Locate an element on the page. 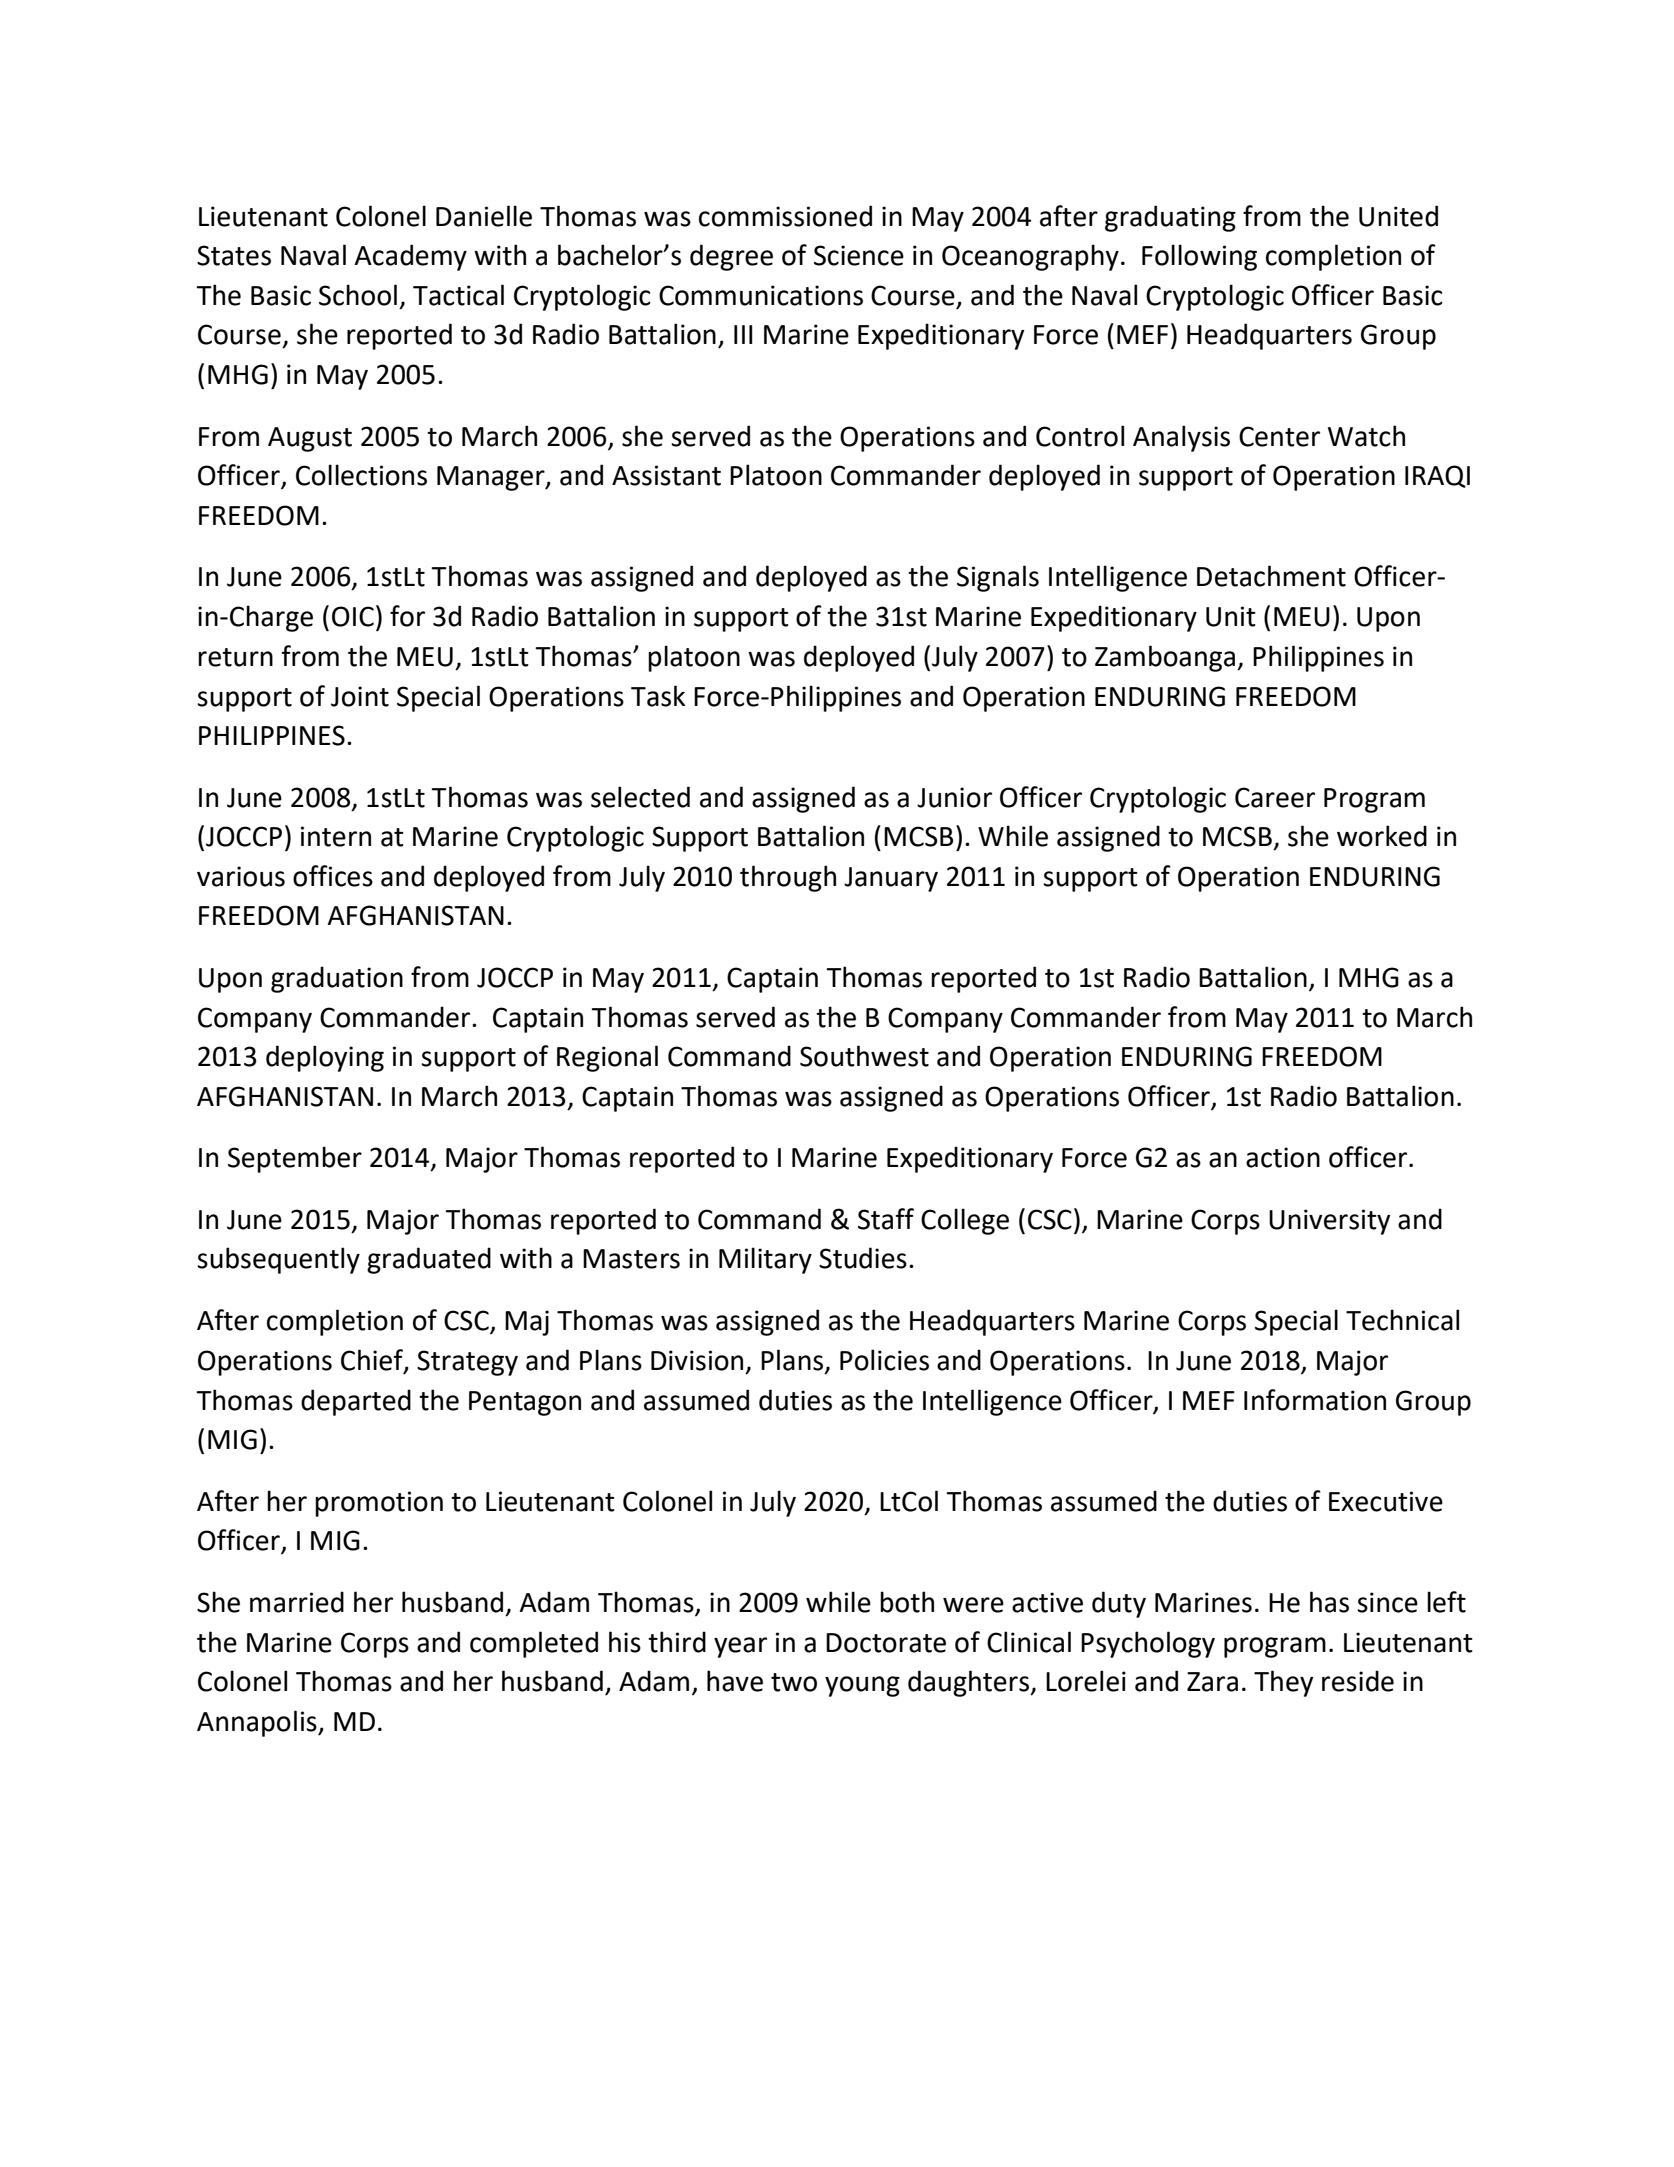 The image size is (1674, 2167). worked is located at coordinates (1382, 836).
